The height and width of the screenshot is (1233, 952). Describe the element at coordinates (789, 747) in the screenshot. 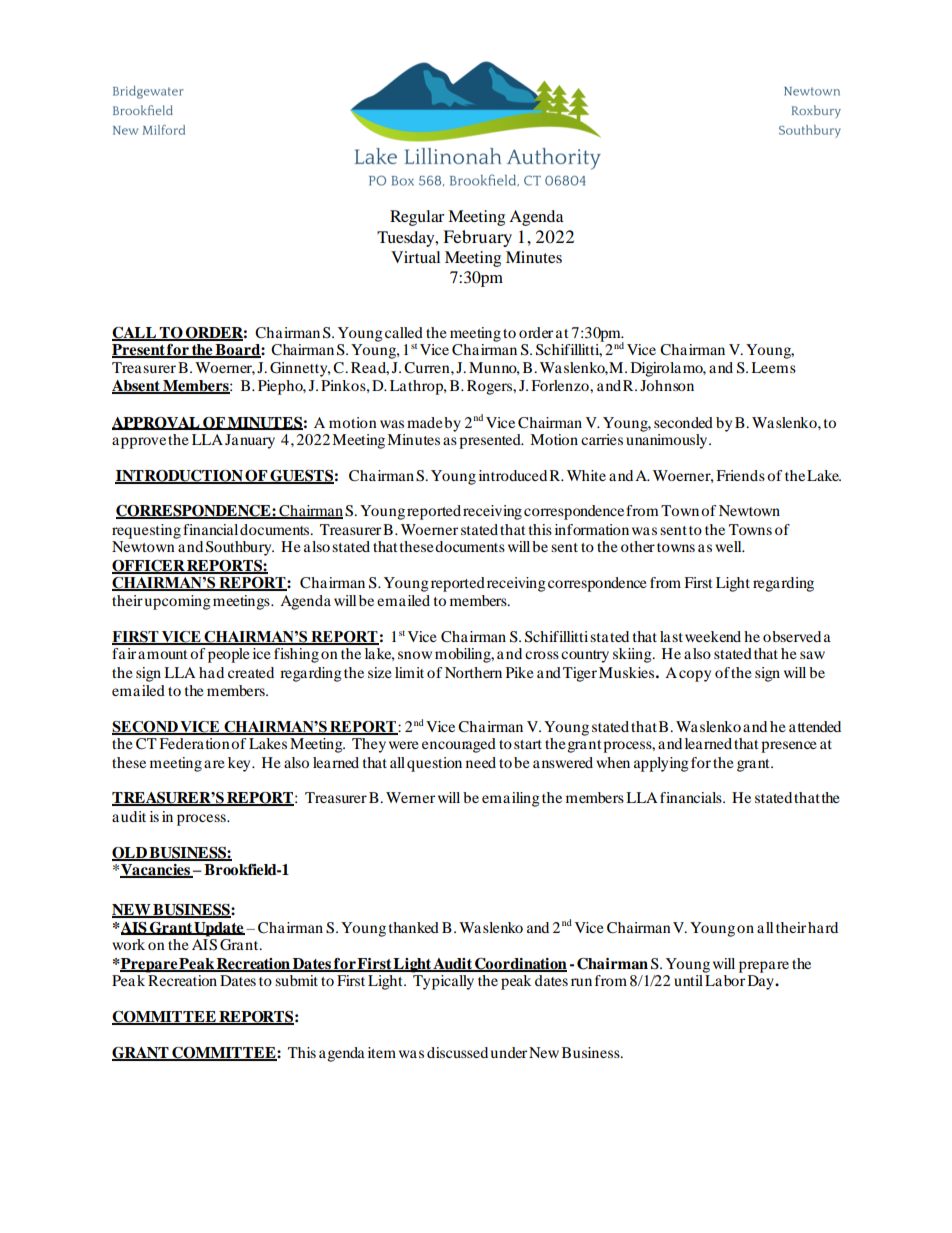

I see `presence` at that location.
